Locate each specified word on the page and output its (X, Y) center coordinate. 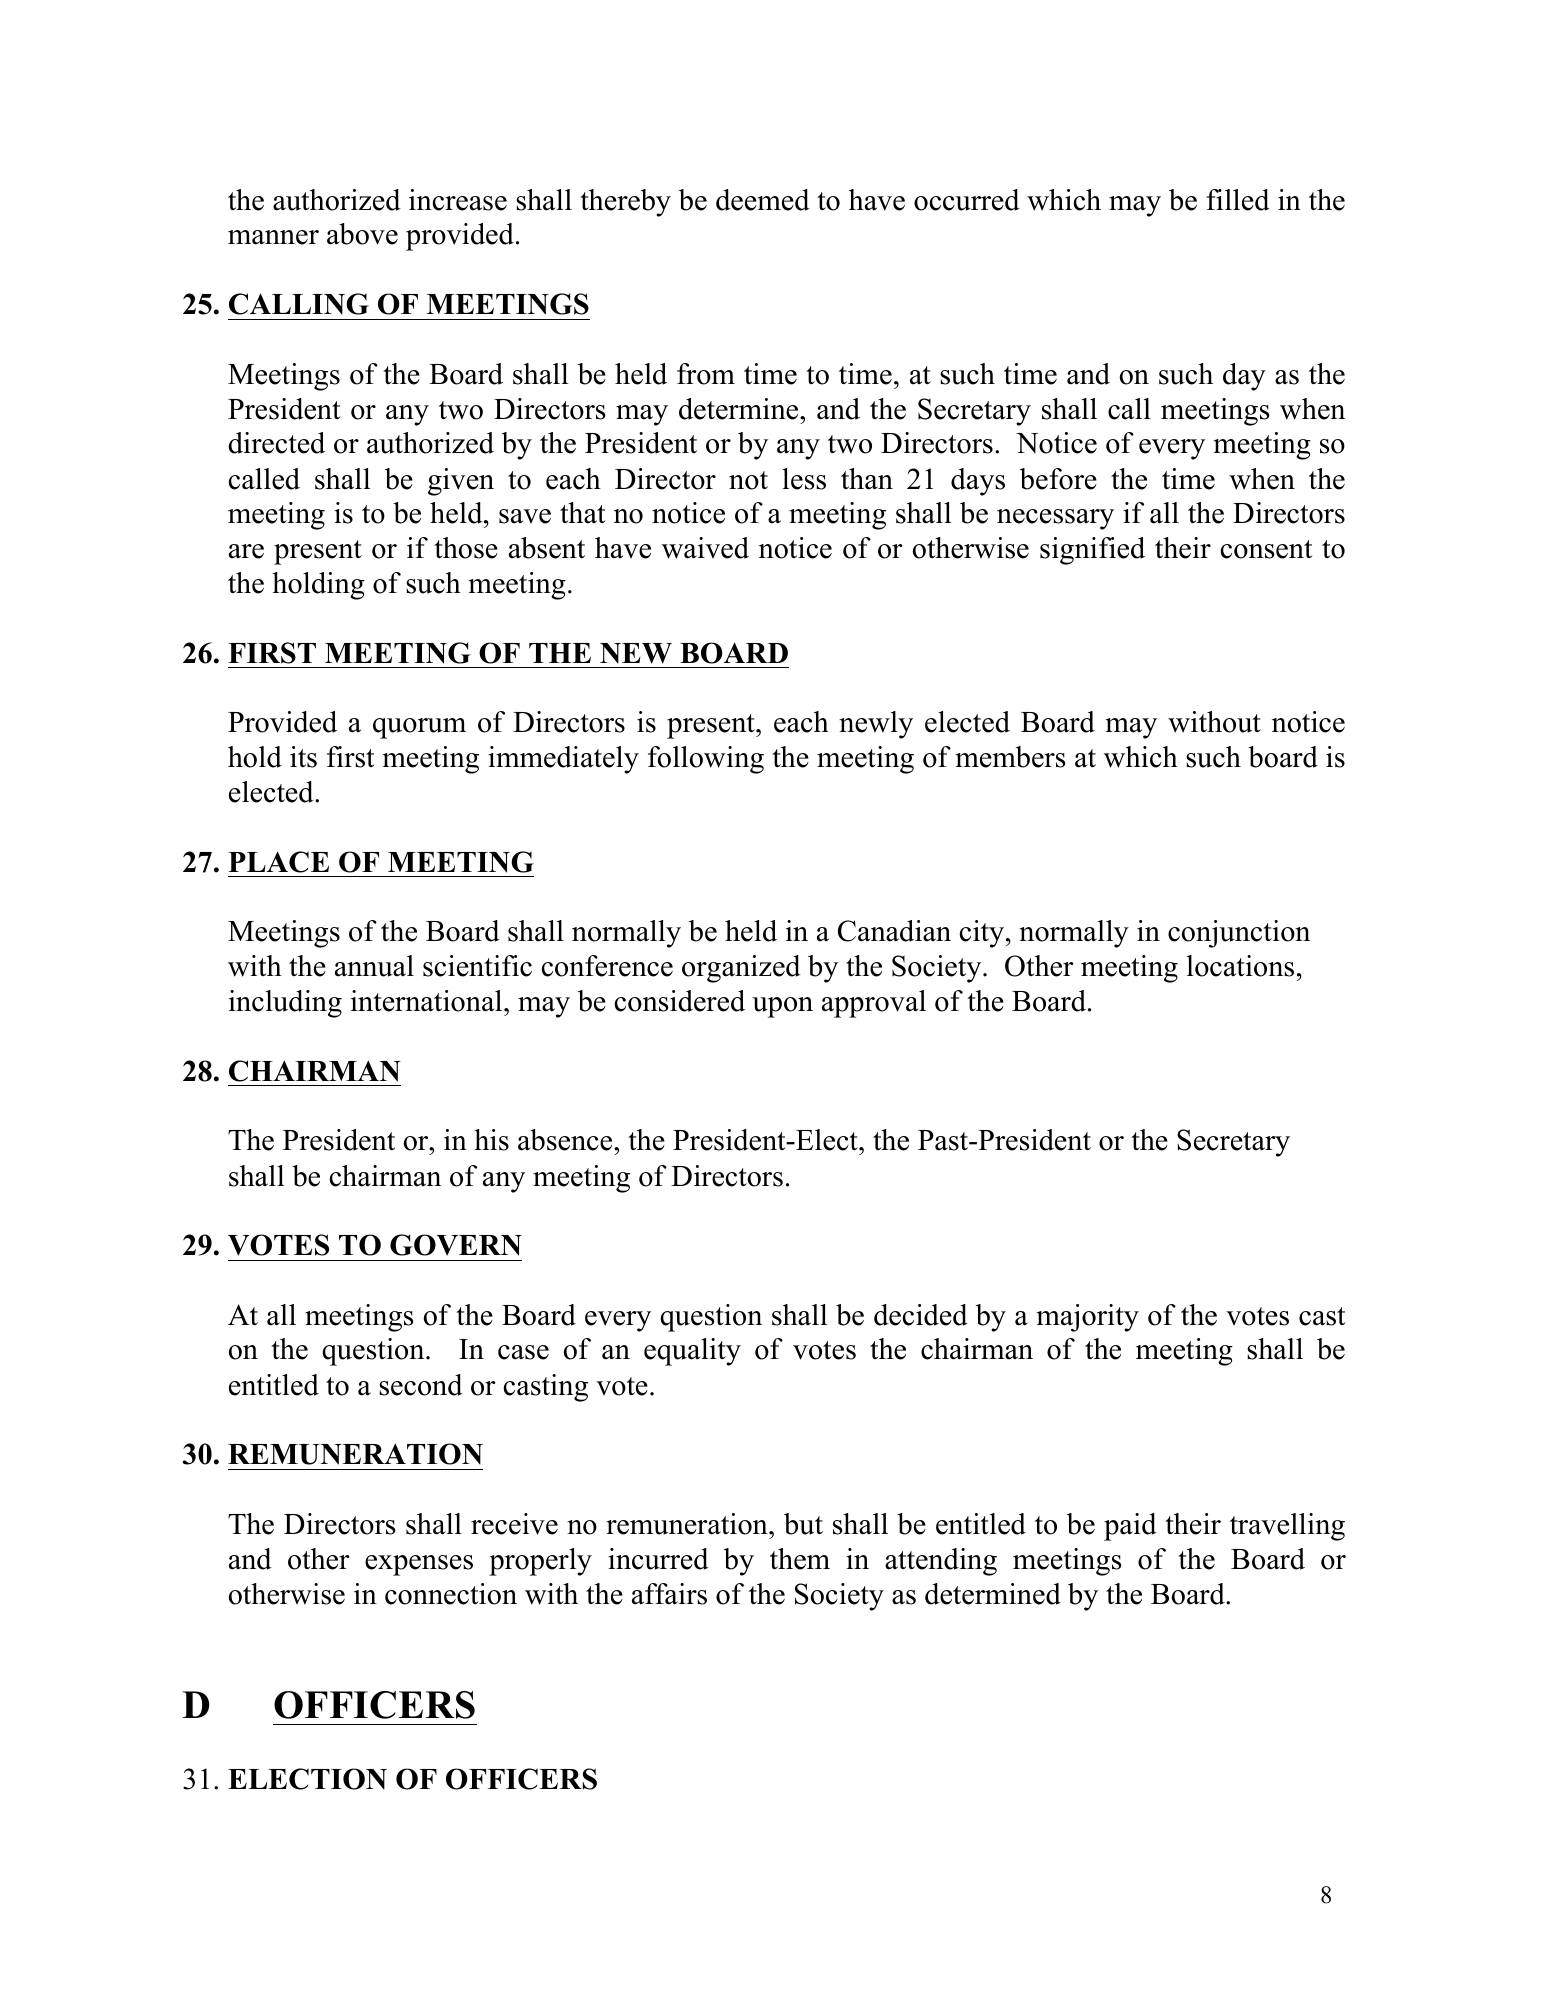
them (800, 1559)
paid (1130, 1527)
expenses (419, 1565)
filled (1238, 200)
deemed (763, 200)
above (362, 234)
